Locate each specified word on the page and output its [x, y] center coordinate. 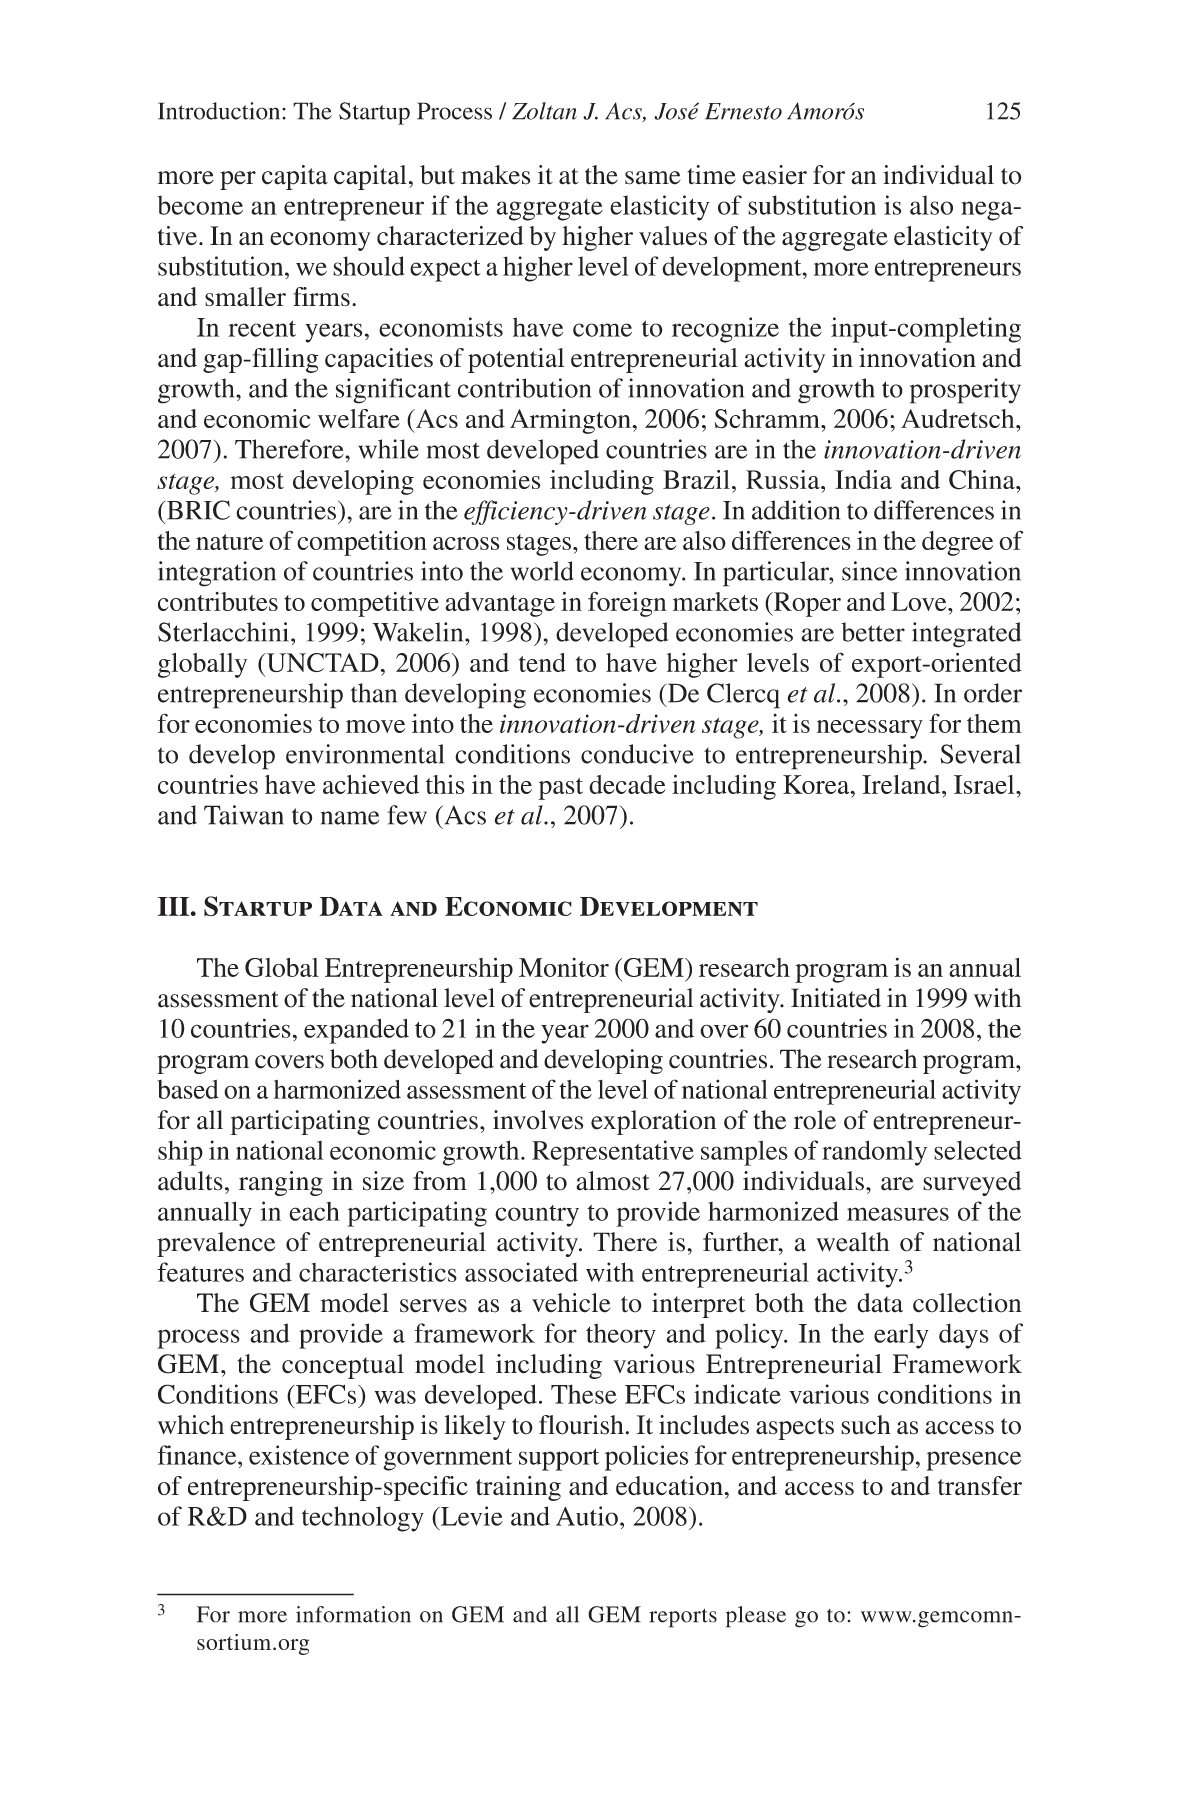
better [873, 632]
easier [774, 175]
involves [538, 1120]
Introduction [220, 111]
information [353, 1614]
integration [217, 574]
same [653, 178]
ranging [281, 1183]
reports [683, 1618]
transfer [980, 1485]
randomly [874, 1153]
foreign [627, 604]
